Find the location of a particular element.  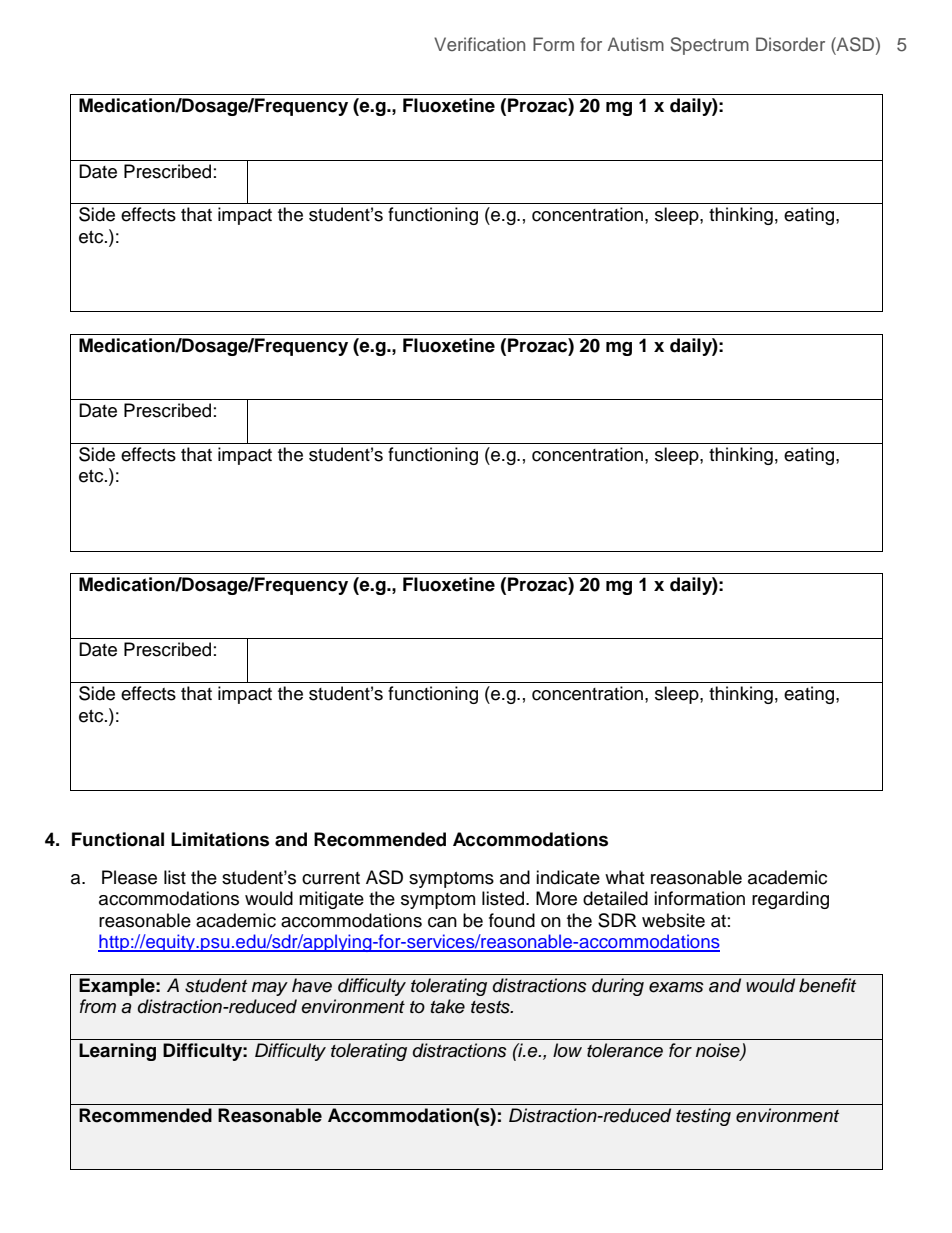

what is located at coordinates (624, 877).
